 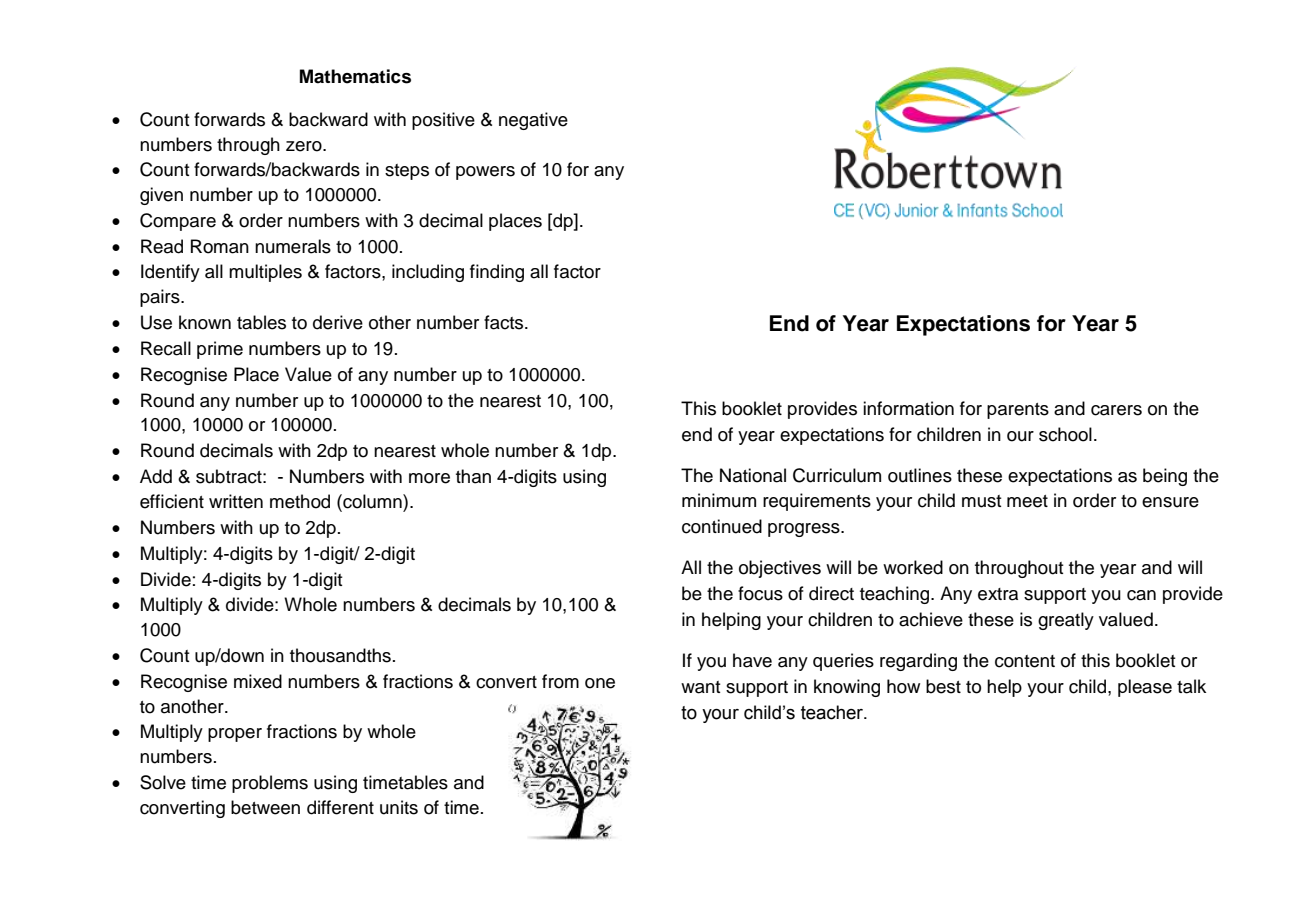 What do you see at coordinates (1145, 688) in the image?
I see `please` at bounding box center [1145, 688].
